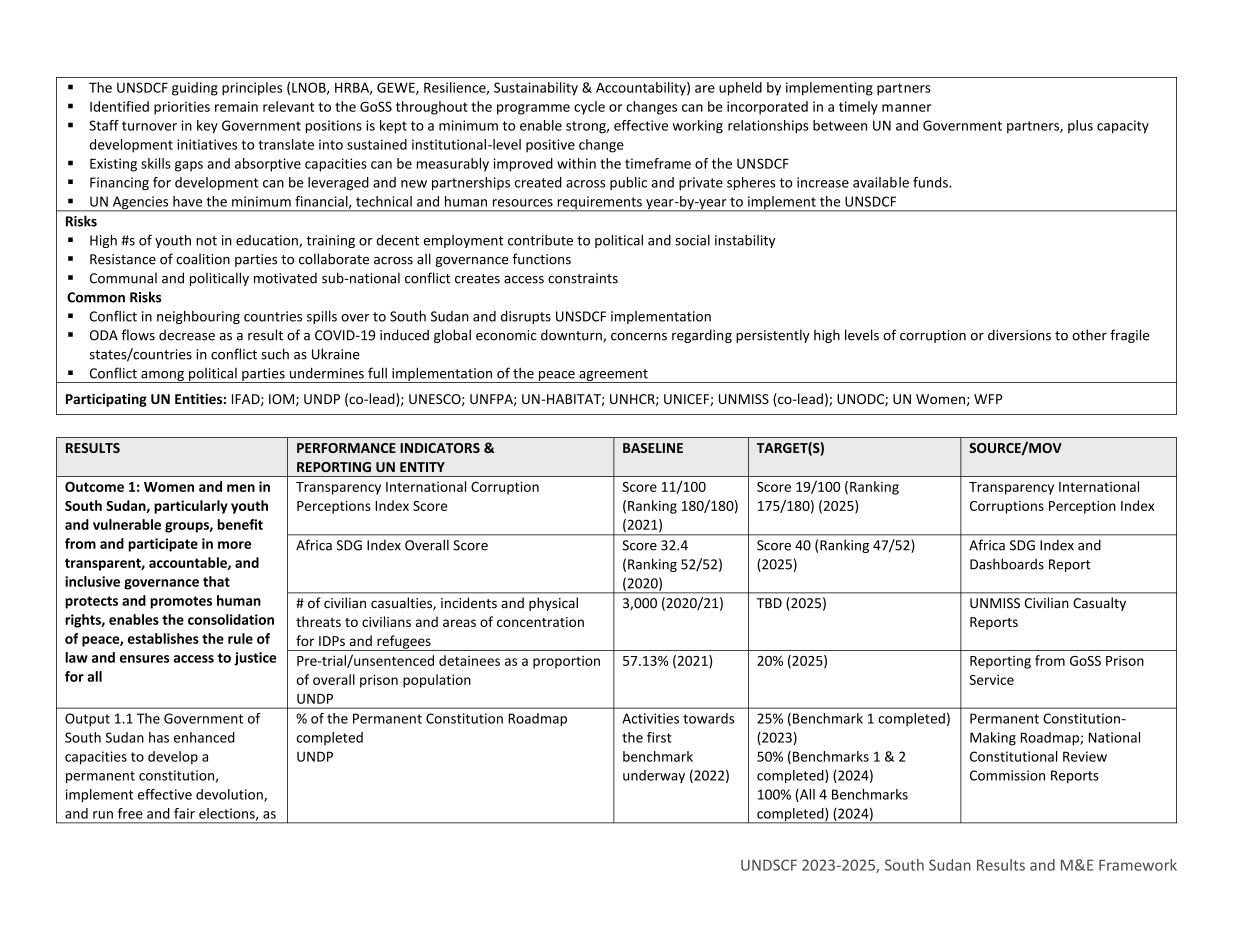 The image size is (1233, 952). What do you see at coordinates (1007, 564) in the document?
I see `Dashboards` at bounding box center [1007, 564].
